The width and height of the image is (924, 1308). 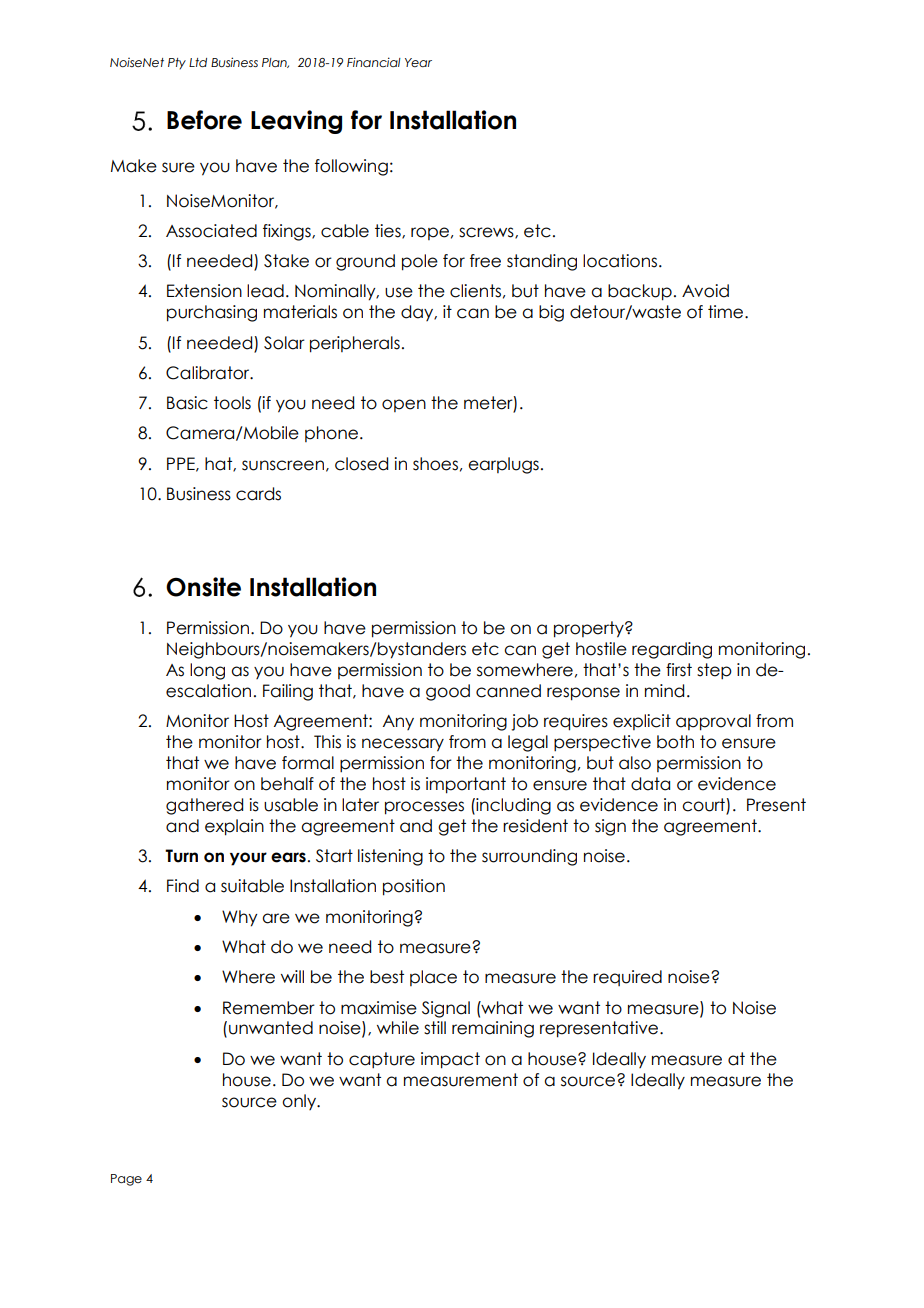 I want to click on explicit, so click(x=642, y=722).
